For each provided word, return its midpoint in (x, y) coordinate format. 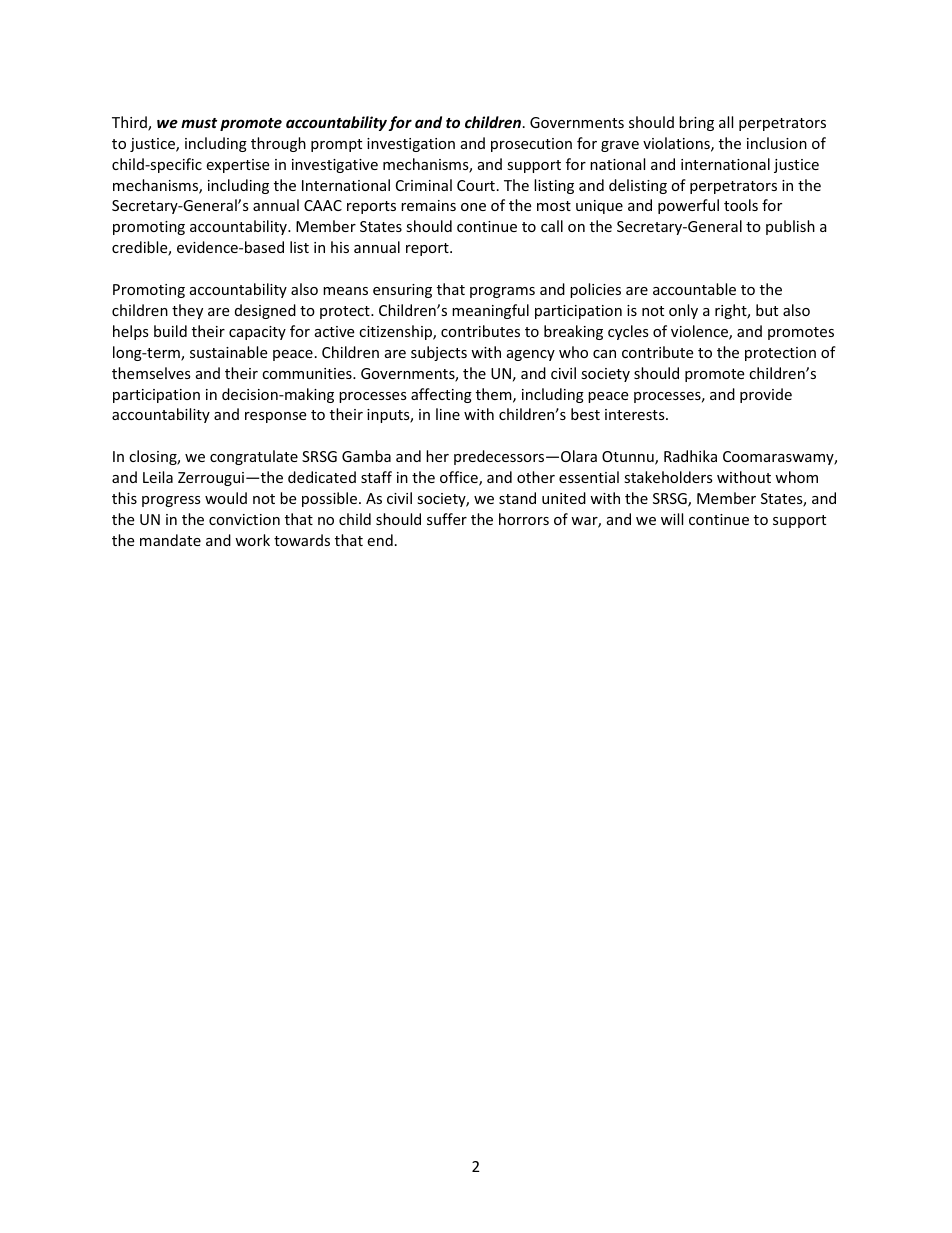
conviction (244, 519)
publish (790, 227)
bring (696, 123)
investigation (411, 145)
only (683, 311)
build (170, 331)
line (448, 414)
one (473, 207)
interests (636, 414)
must (199, 123)
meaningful (490, 311)
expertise (237, 166)
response (275, 417)
